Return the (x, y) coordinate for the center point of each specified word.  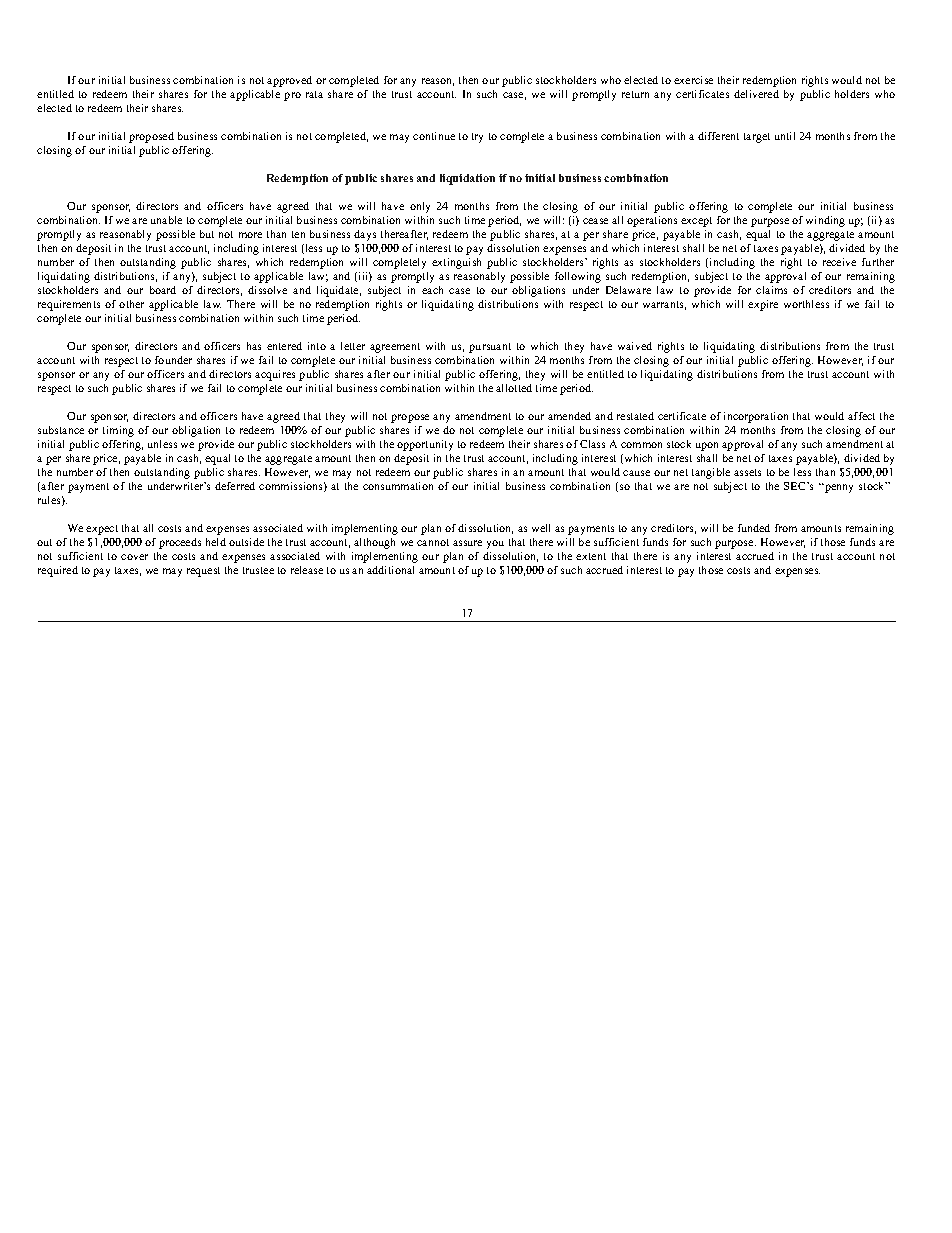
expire (763, 305)
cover (134, 557)
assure (467, 543)
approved (289, 81)
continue (434, 136)
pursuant (490, 348)
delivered (756, 94)
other (131, 304)
